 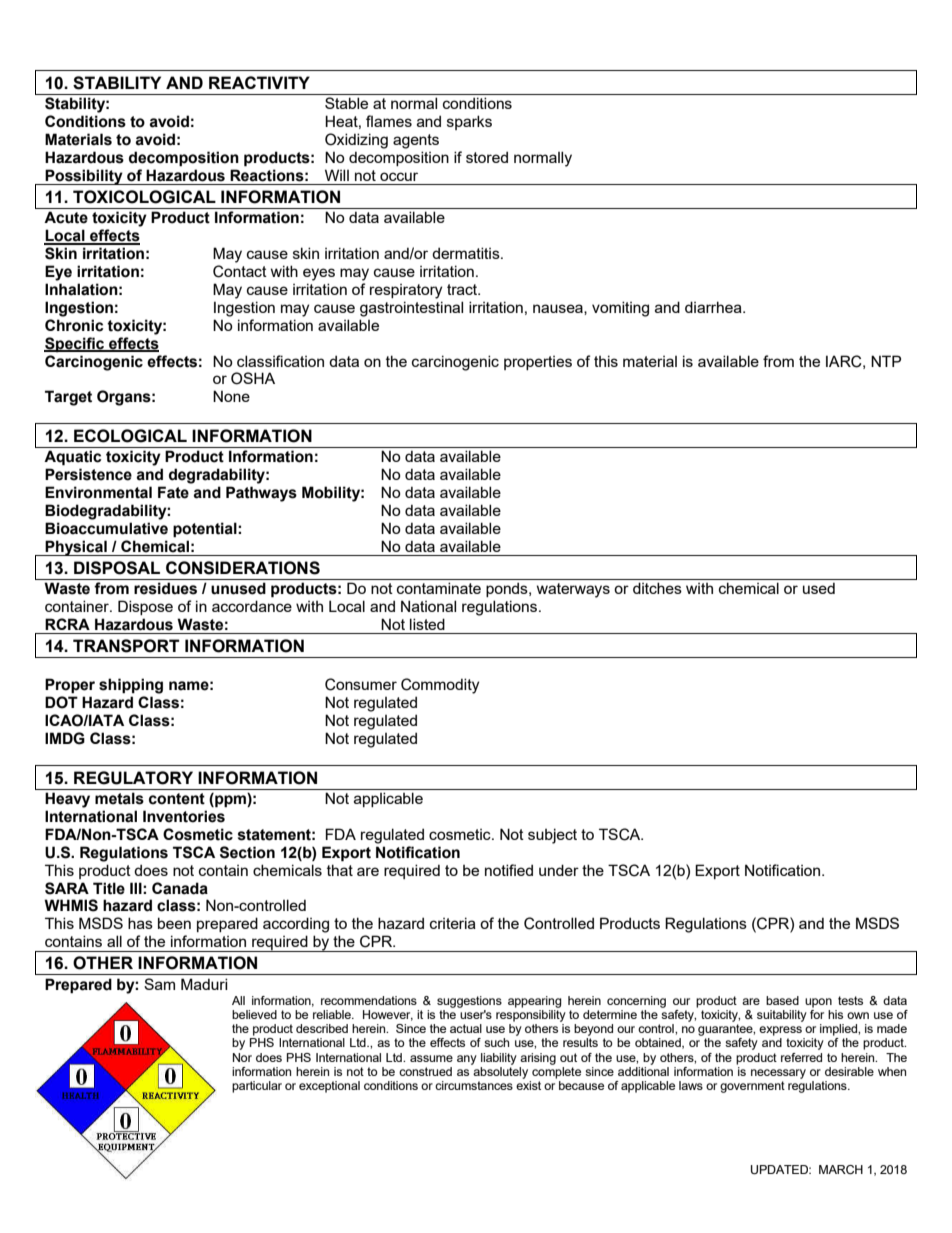 What do you see at coordinates (714, 307) in the image?
I see `diarrhea` at bounding box center [714, 307].
